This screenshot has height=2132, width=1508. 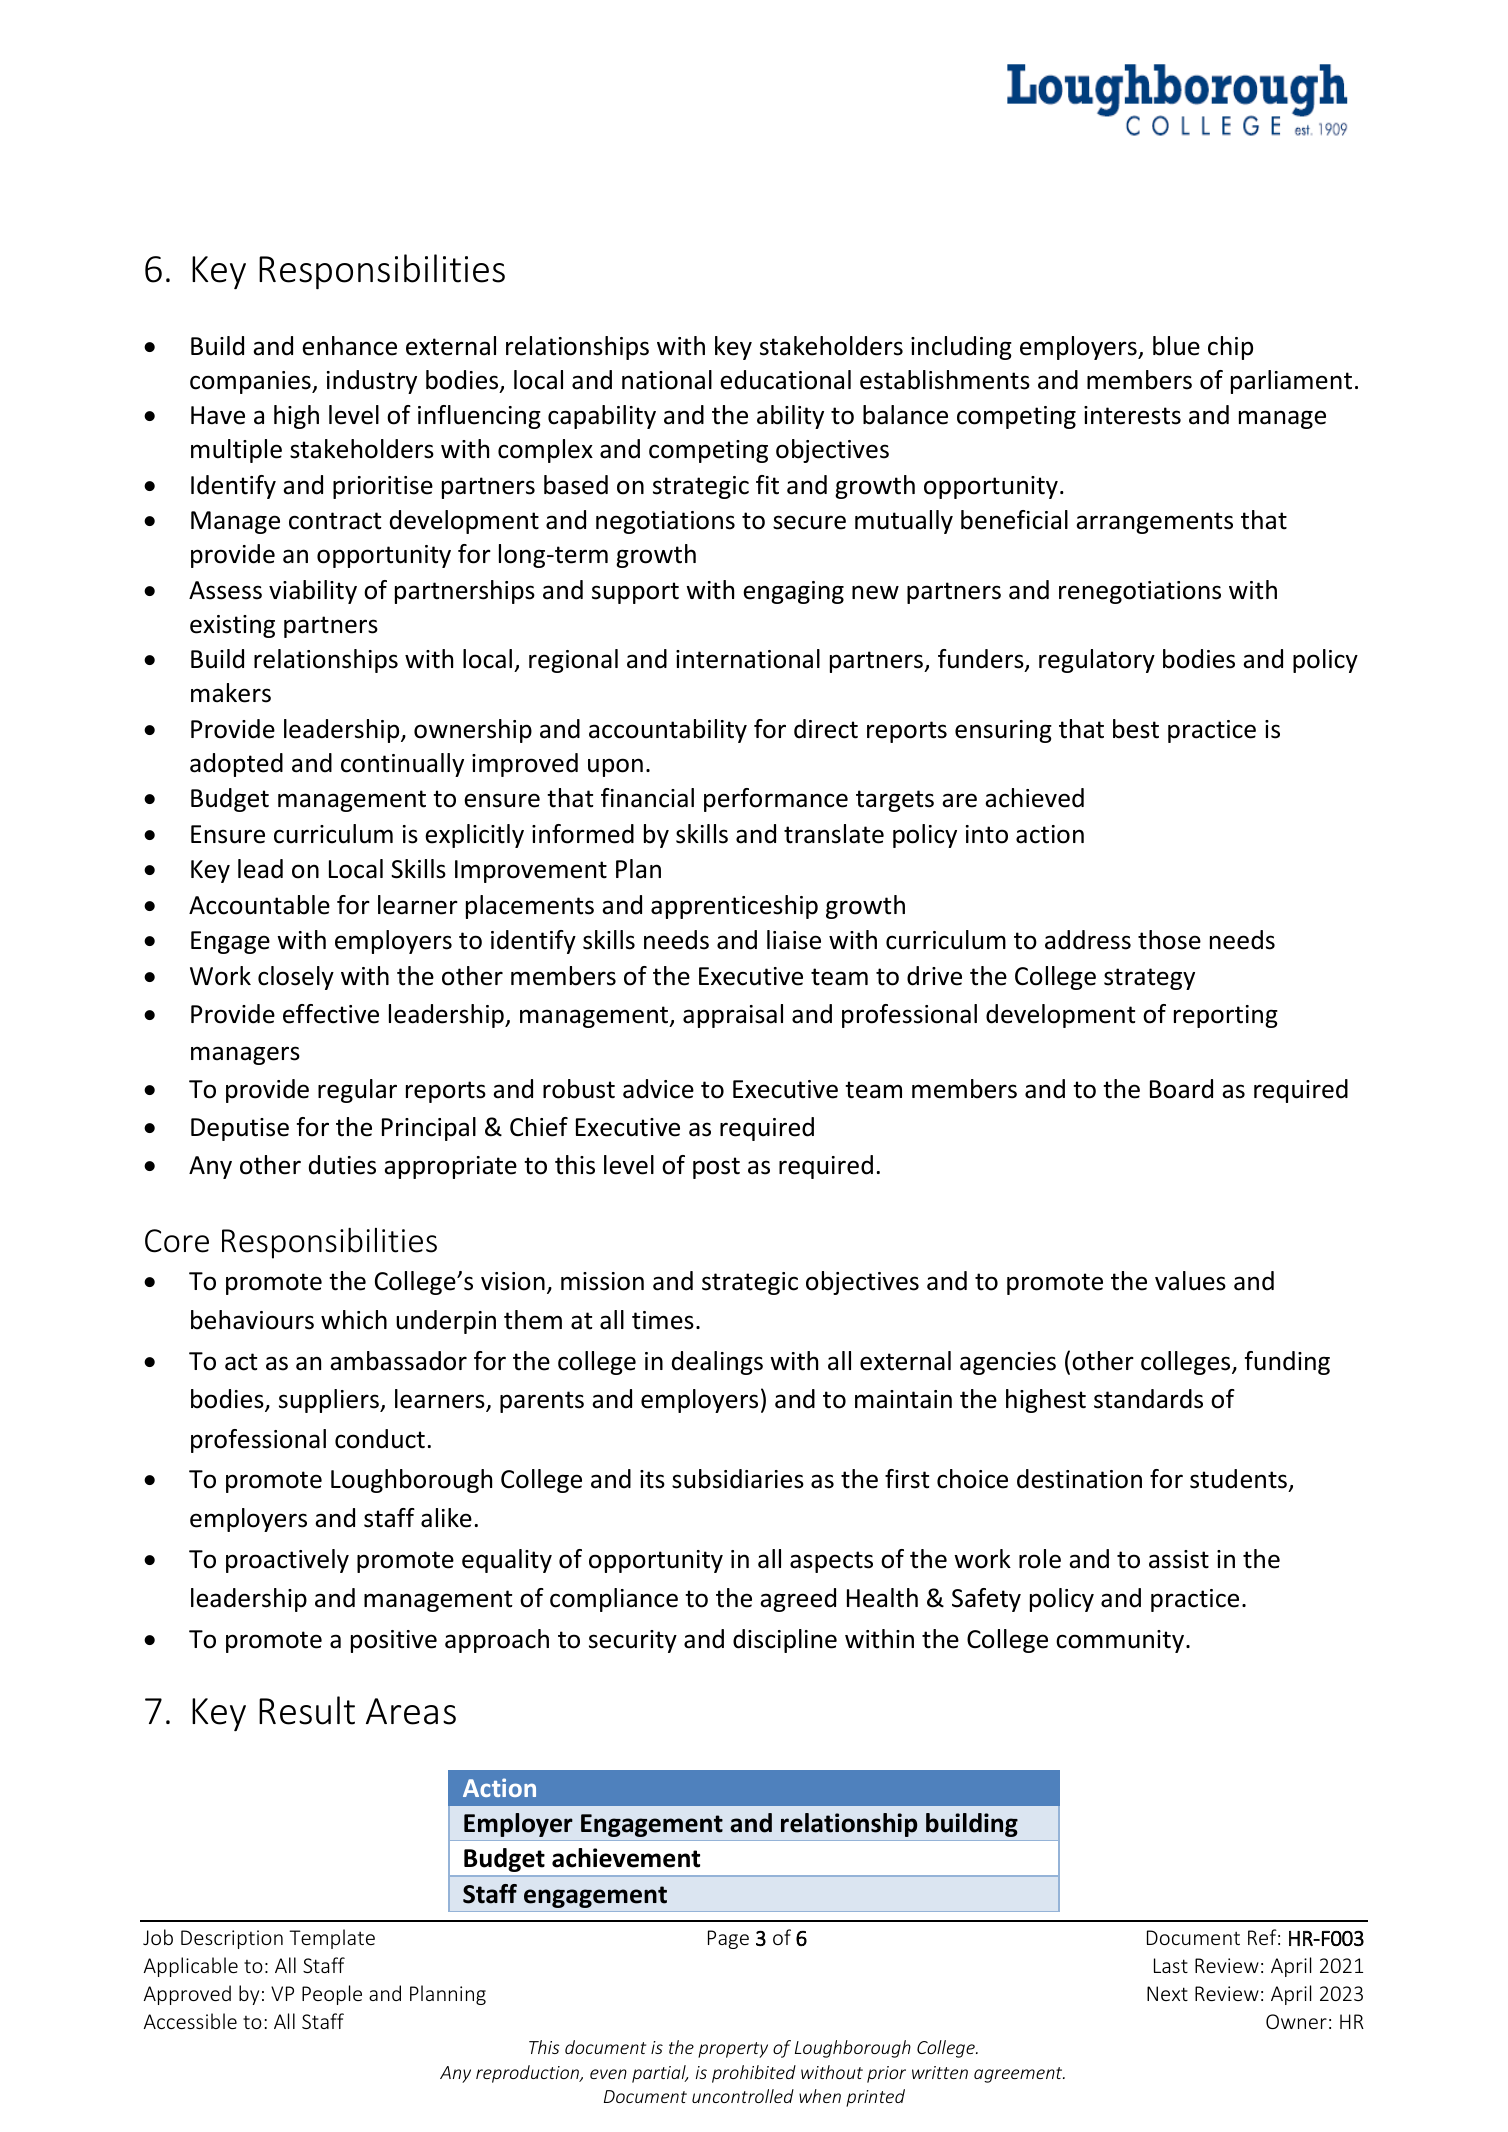 I want to click on effective, so click(x=331, y=1014).
